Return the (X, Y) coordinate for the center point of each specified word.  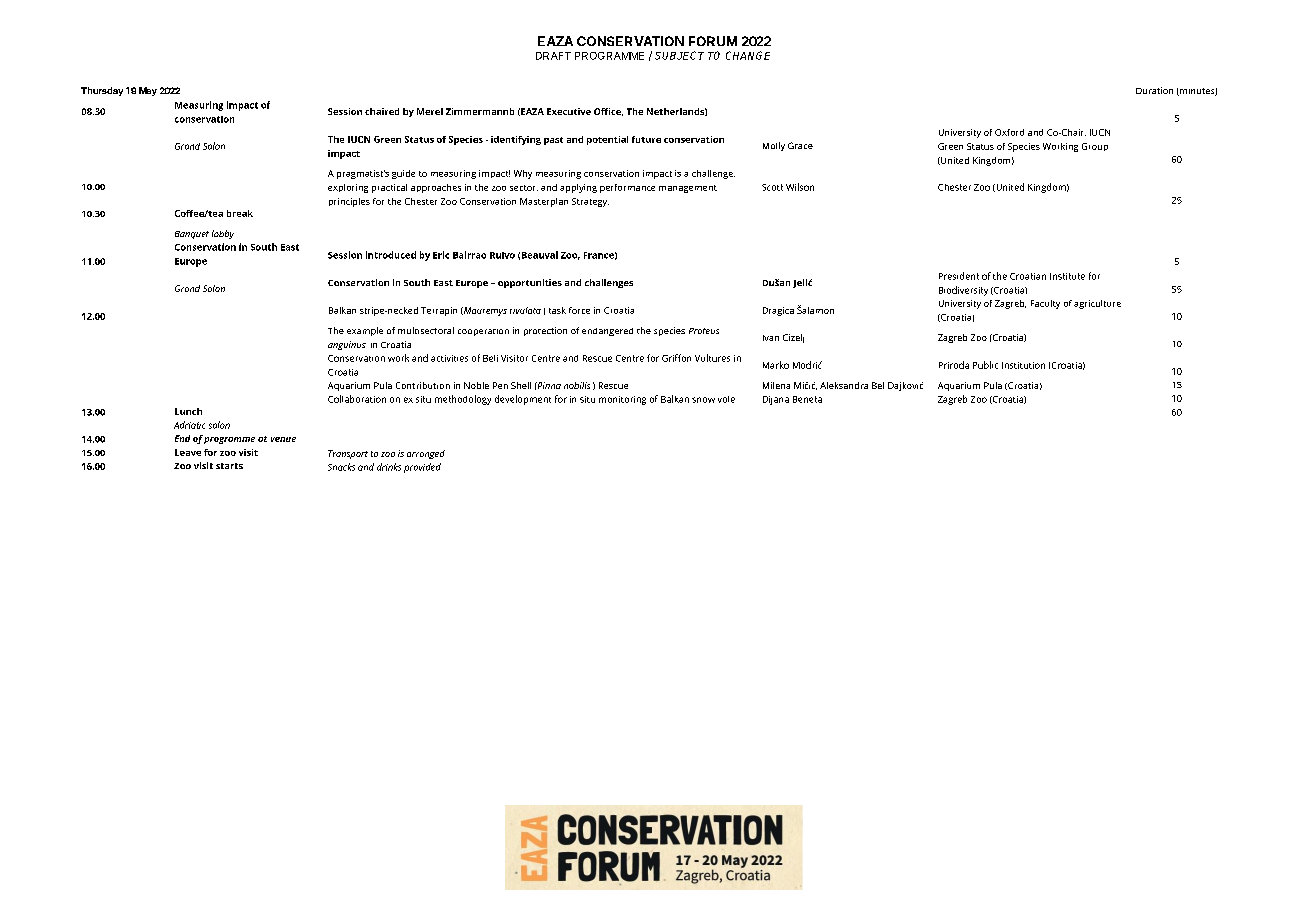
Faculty (1045, 304)
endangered (607, 332)
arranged (426, 454)
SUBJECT (679, 55)
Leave (188, 452)
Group (1095, 147)
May (148, 91)
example (365, 331)
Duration (1154, 90)
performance (627, 188)
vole (726, 399)
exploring (348, 188)
